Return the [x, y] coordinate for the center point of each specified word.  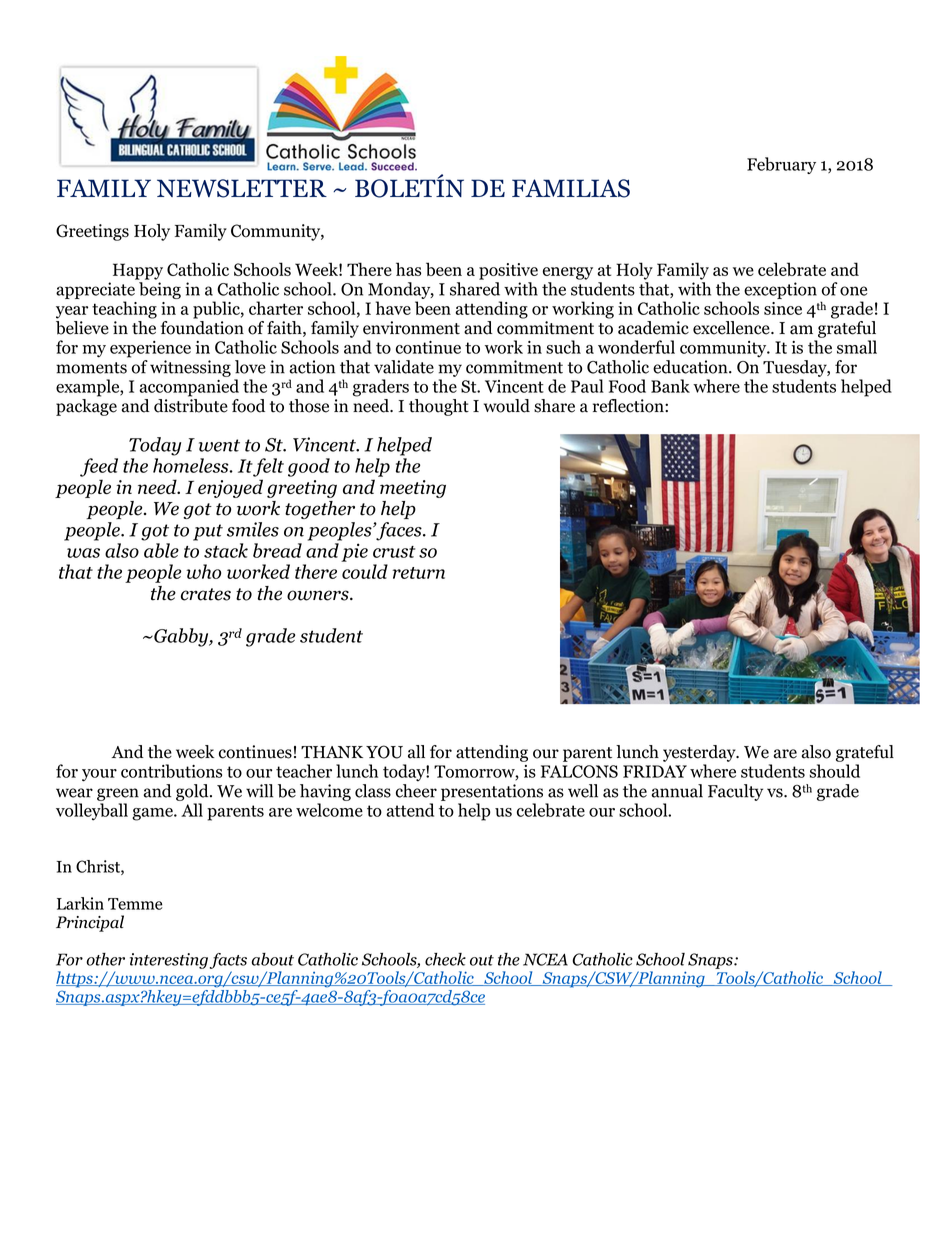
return [419, 573]
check [445, 959]
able [161, 550]
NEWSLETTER [242, 188]
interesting [169, 961]
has [408, 269]
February [781, 165]
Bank [670, 386]
